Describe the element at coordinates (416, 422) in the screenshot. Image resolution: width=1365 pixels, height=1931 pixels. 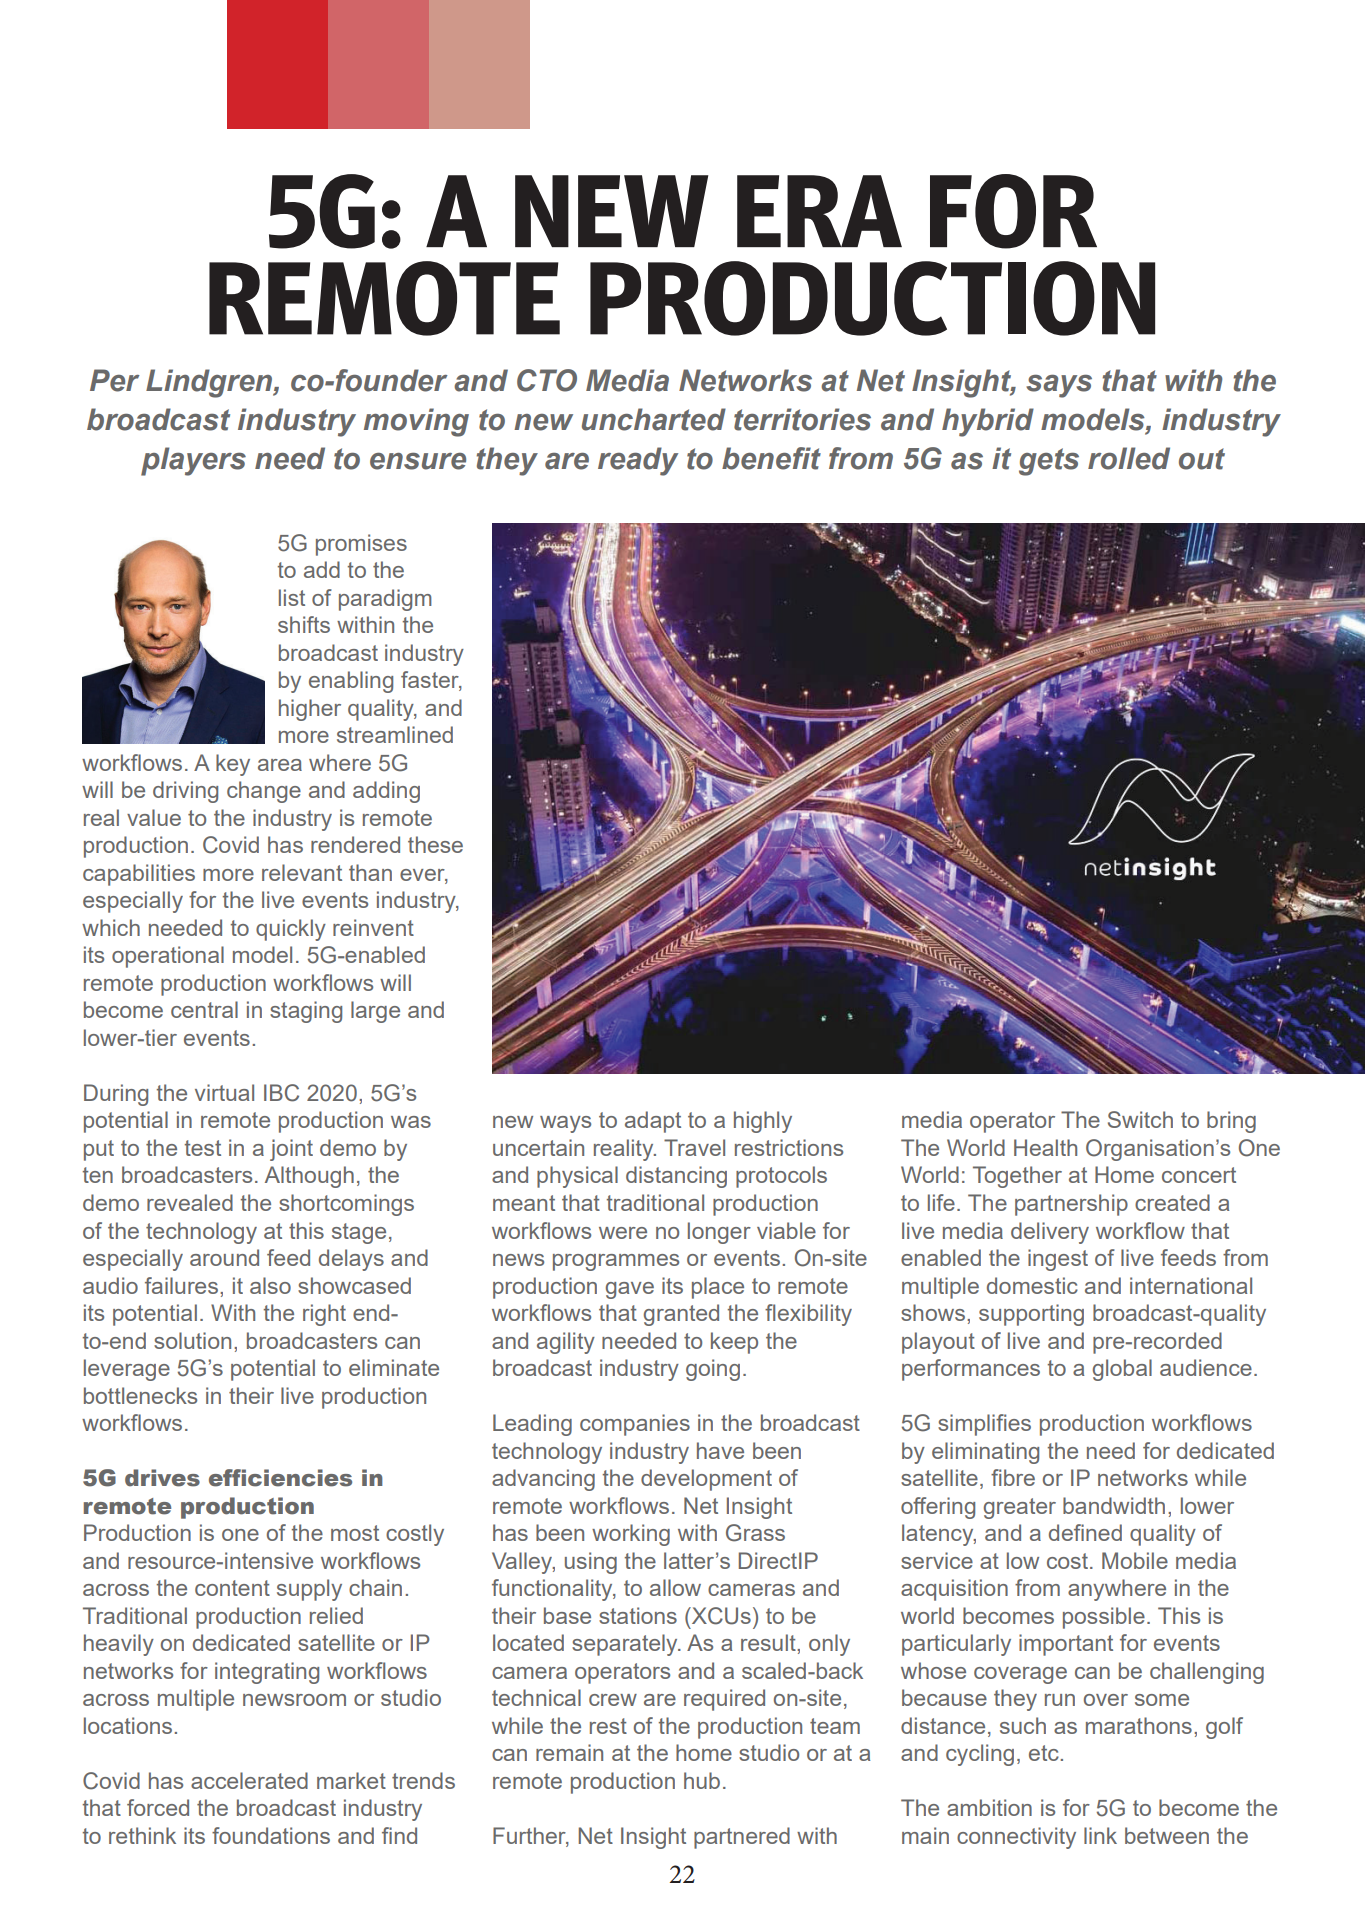
I see `moving` at that location.
